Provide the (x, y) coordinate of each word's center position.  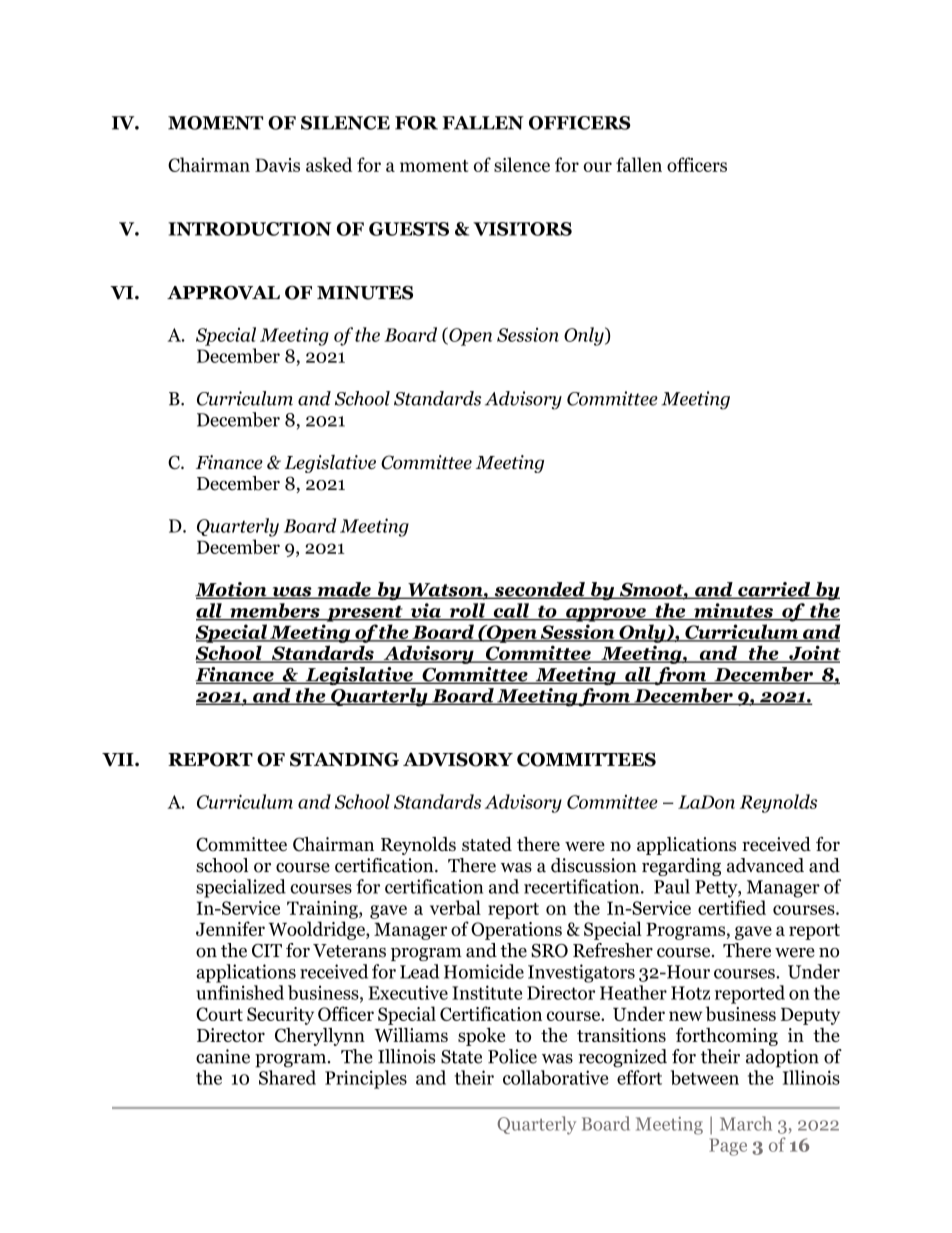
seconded (539, 590)
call (511, 611)
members (275, 611)
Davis (277, 165)
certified (732, 907)
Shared (287, 1077)
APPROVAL (223, 292)
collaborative (556, 1077)
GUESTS (409, 229)
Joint (814, 654)
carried (774, 590)
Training (323, 910)
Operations (516, 931)
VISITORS (522, 229)
